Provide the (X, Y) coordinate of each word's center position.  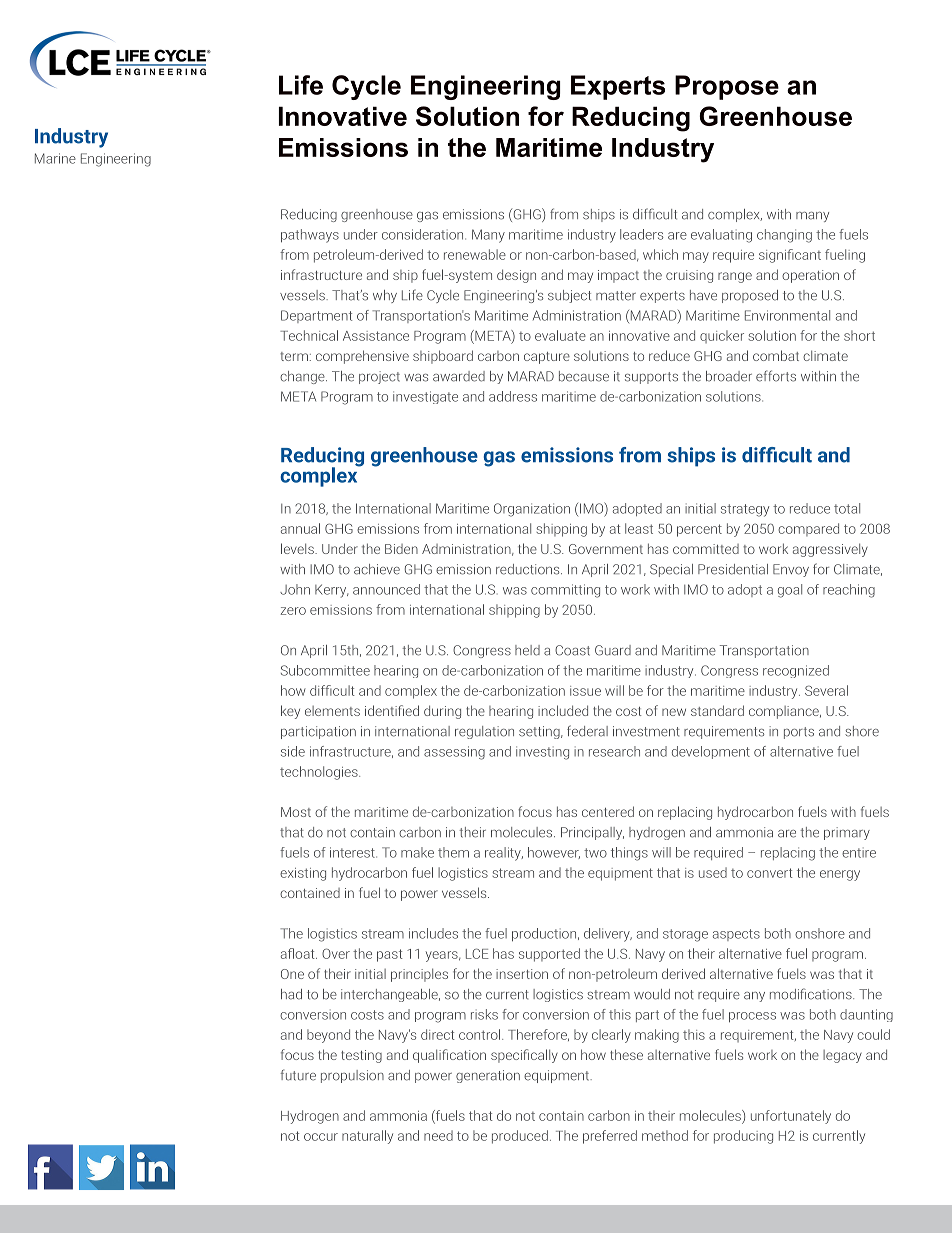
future (298, 1075)
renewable (475, 254)
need (438, 1135)
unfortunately (791, 1117)
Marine (55, 158)
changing (784, 236)
